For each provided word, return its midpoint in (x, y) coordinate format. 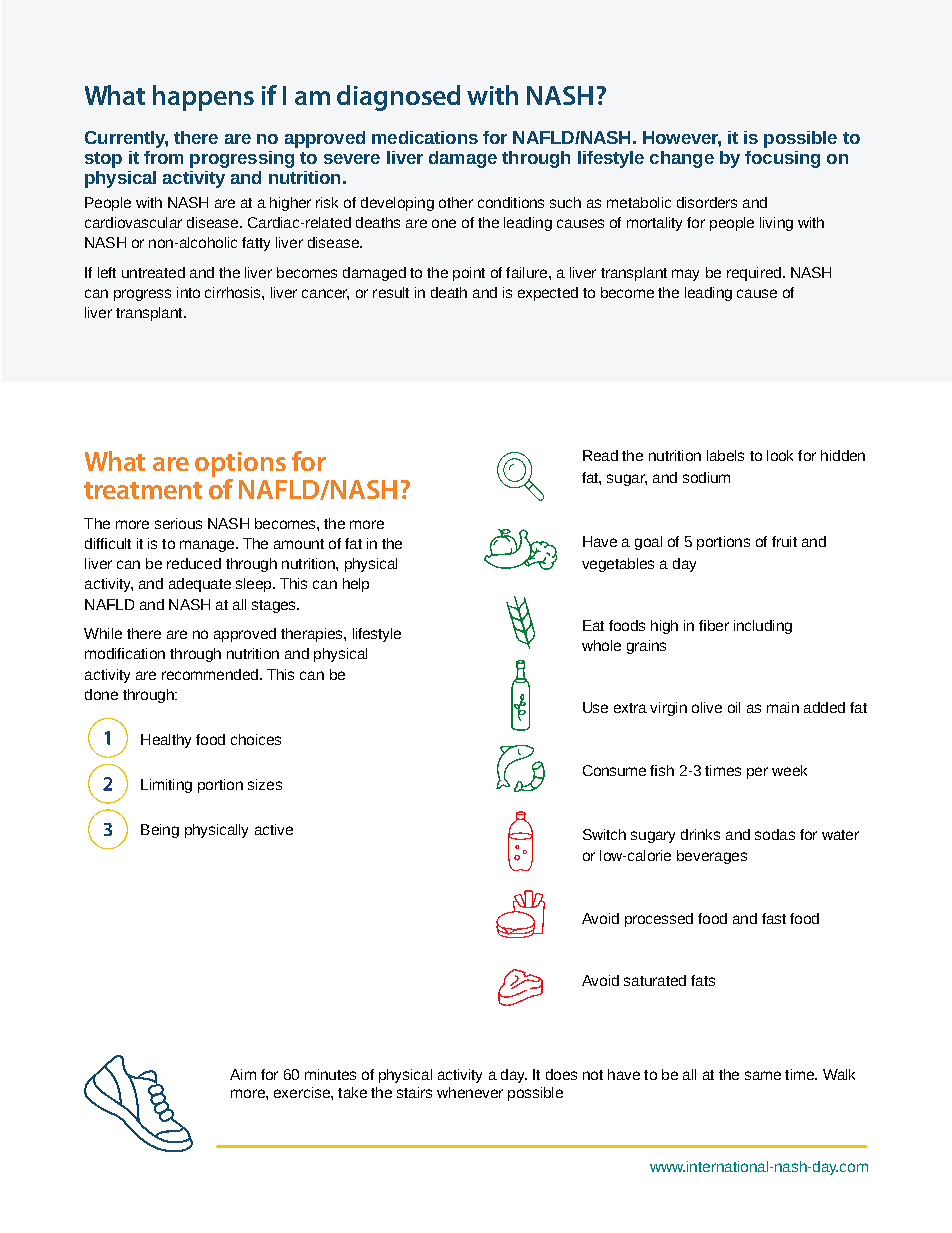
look (780, 455)
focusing (782, 159)
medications (425, 137)
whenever (470, 1092)
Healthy (166, 741)
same (763, 1075)
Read (600, 455)
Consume (614, 770)
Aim (243, 1074)
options (240, 464)
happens (203, 98)
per (757, 773)
